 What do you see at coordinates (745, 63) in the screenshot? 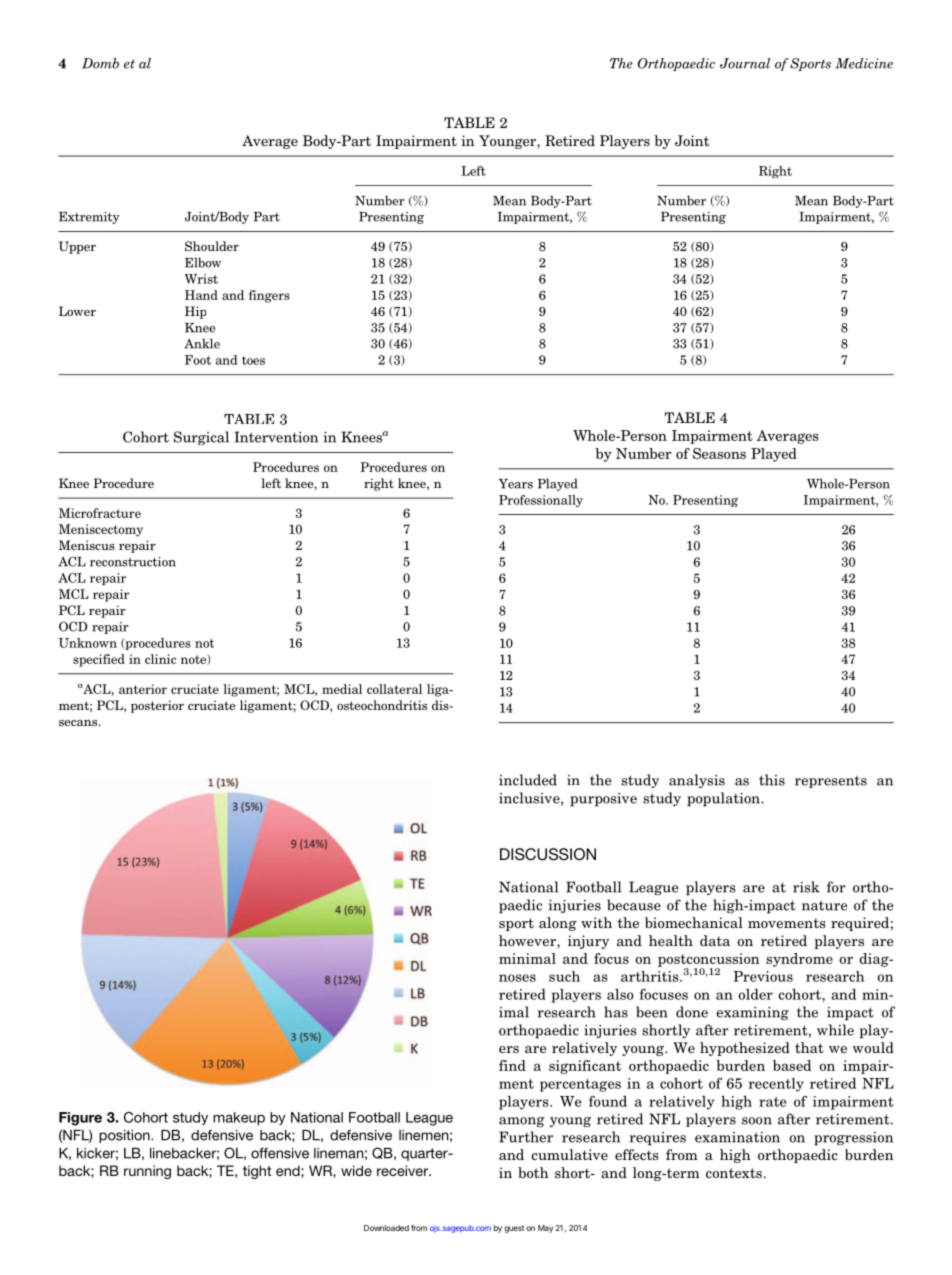
I see `Journal` at bounding box center [745, 63].
